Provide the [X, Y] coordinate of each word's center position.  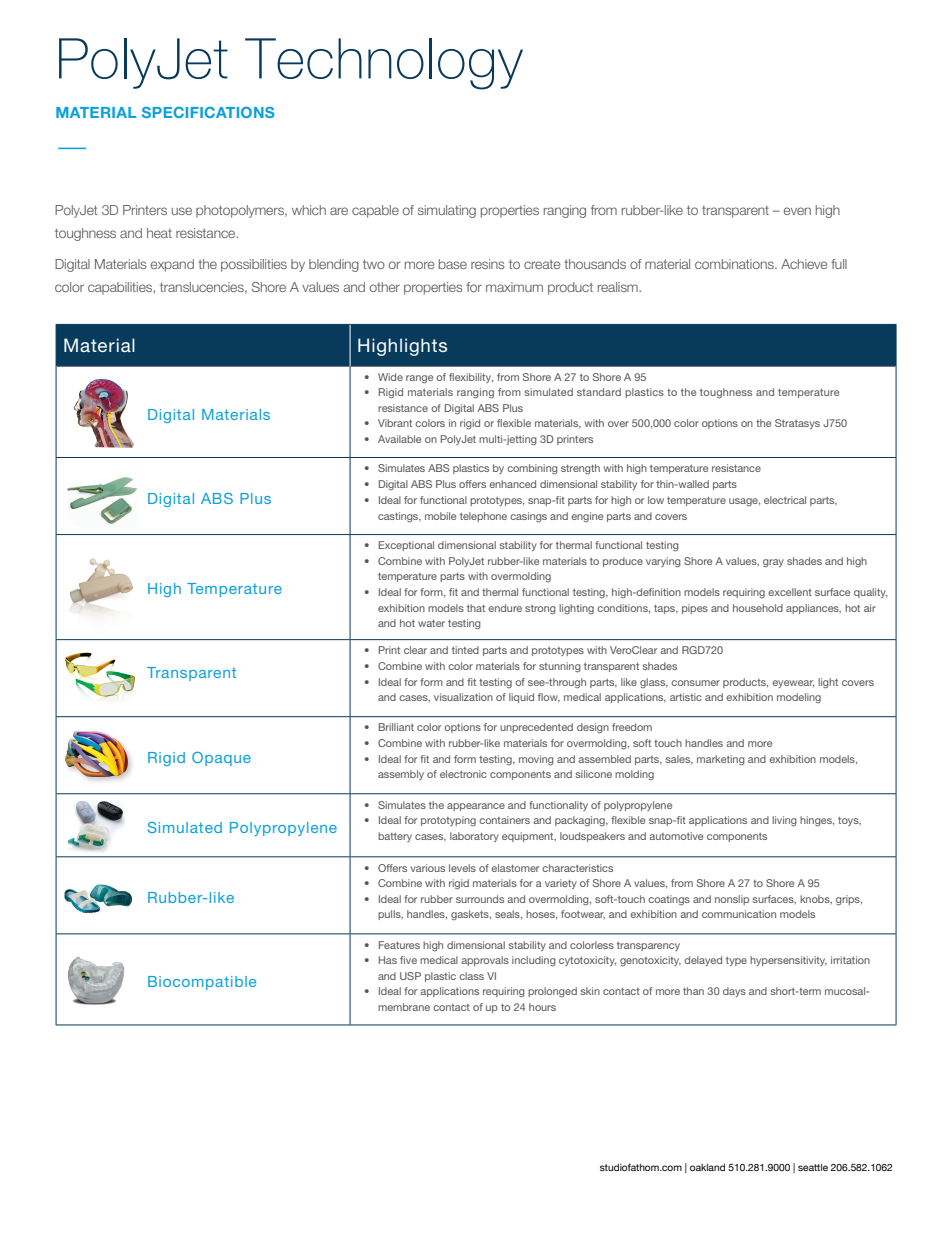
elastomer [515, 868]
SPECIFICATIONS [208, 112]
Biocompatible [202, 983]
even [797, 211]
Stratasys [797, 424]
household [758, 608]
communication [739, 914]
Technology [384, 64]
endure [505, 608]
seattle [813, 1167]
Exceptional [406, 546]
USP [410, 976]
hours [542, 1007]
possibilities [254, 265]
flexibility [471, 378]
